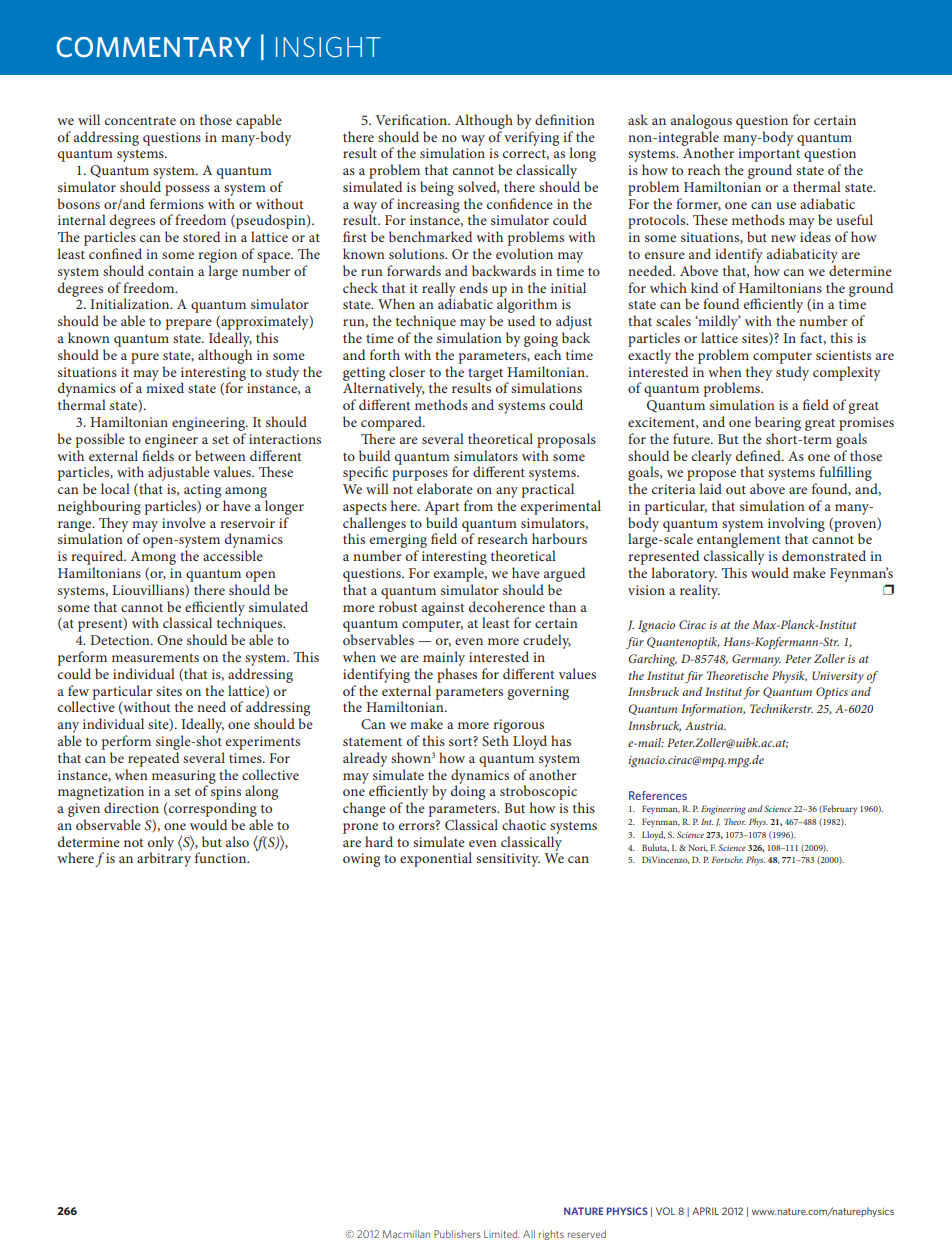  Describe the element at coordinates (485, 376) in the screenshot. I see `target` at that location.
